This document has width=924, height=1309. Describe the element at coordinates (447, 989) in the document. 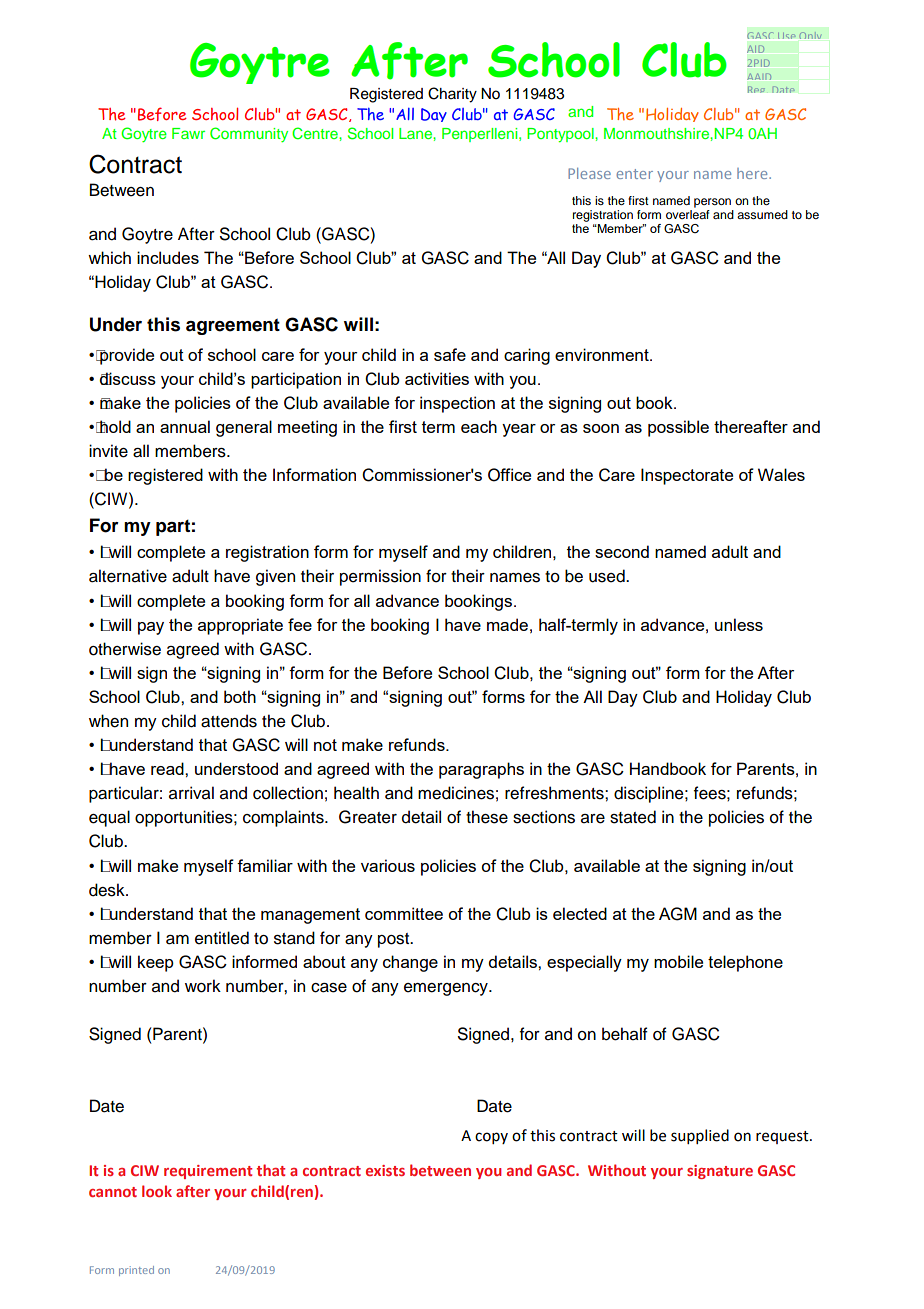

I see `emergency` at that location.
